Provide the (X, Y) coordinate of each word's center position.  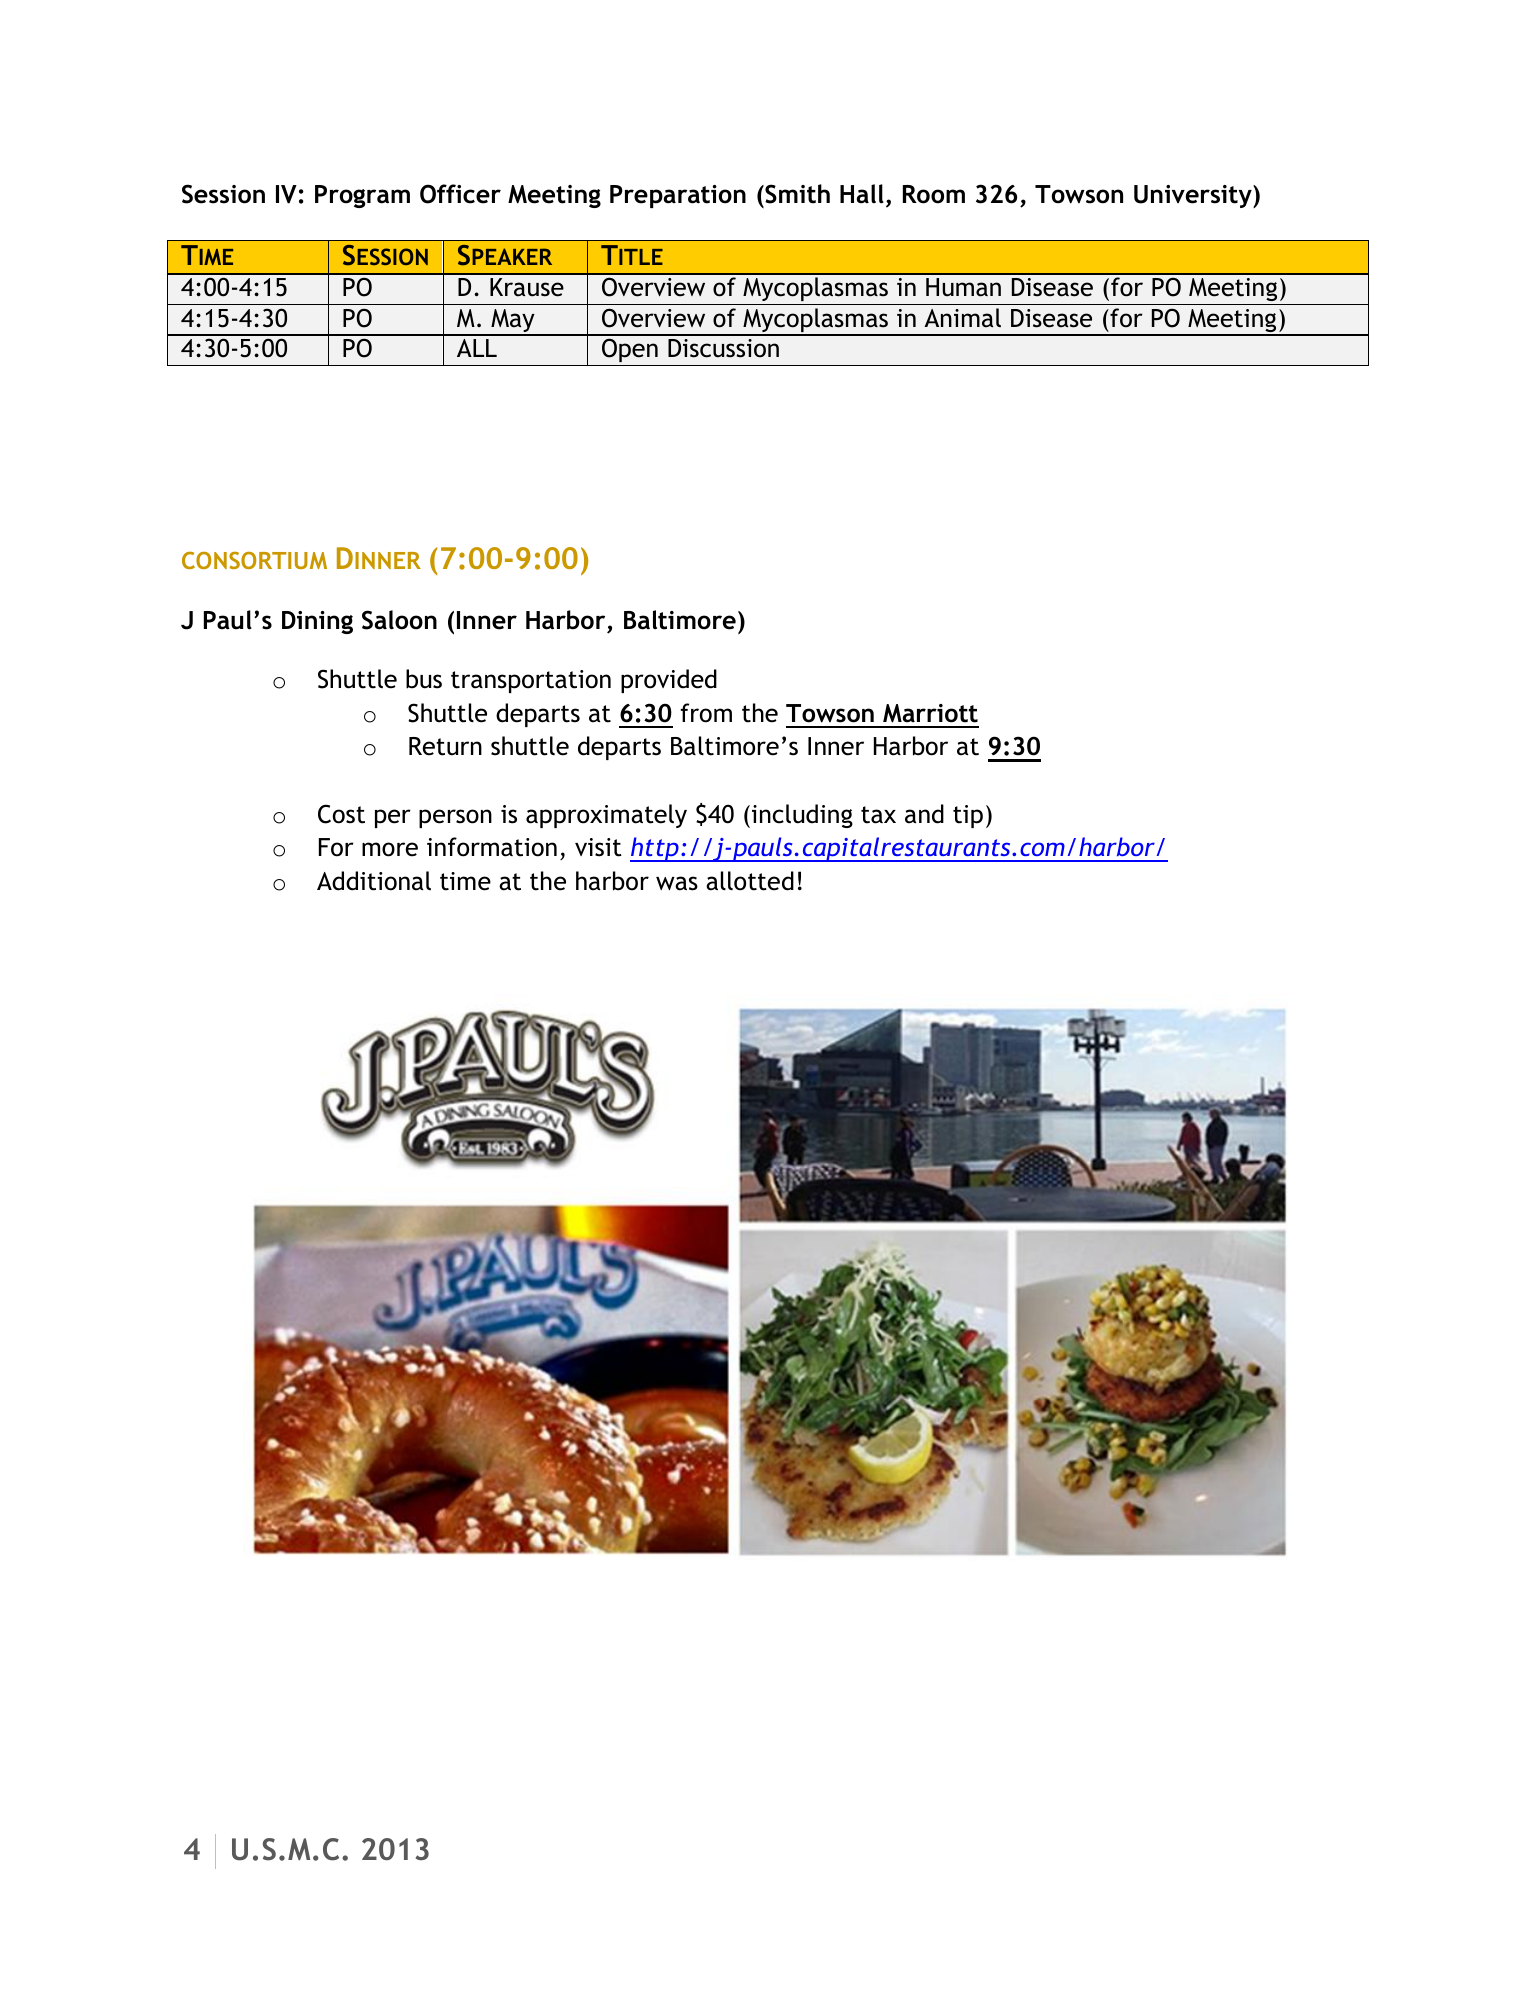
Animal (962, 318)
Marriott (930, 713)
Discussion (723, 348)
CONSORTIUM (254, 560)
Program (362, 196)
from (706, 713)
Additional (374, 881)
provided (669, 681)
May (513, 322)
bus (424, 679)
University (1194, 196)
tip (968, 816)
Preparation (678, 196)
